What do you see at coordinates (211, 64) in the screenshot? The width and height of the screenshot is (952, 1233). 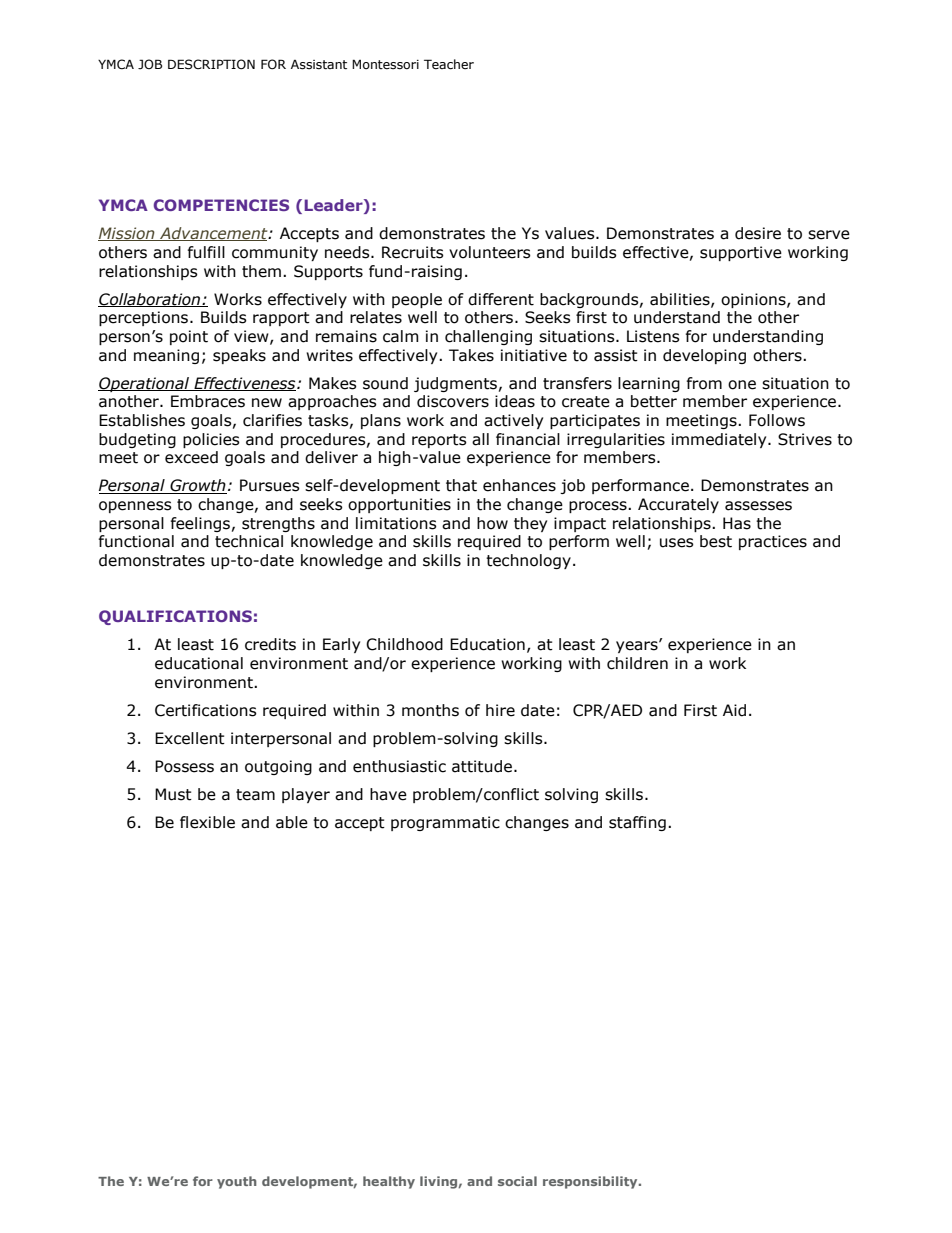 I see `DESCRIPTION` at bounding box center [211, 64].
